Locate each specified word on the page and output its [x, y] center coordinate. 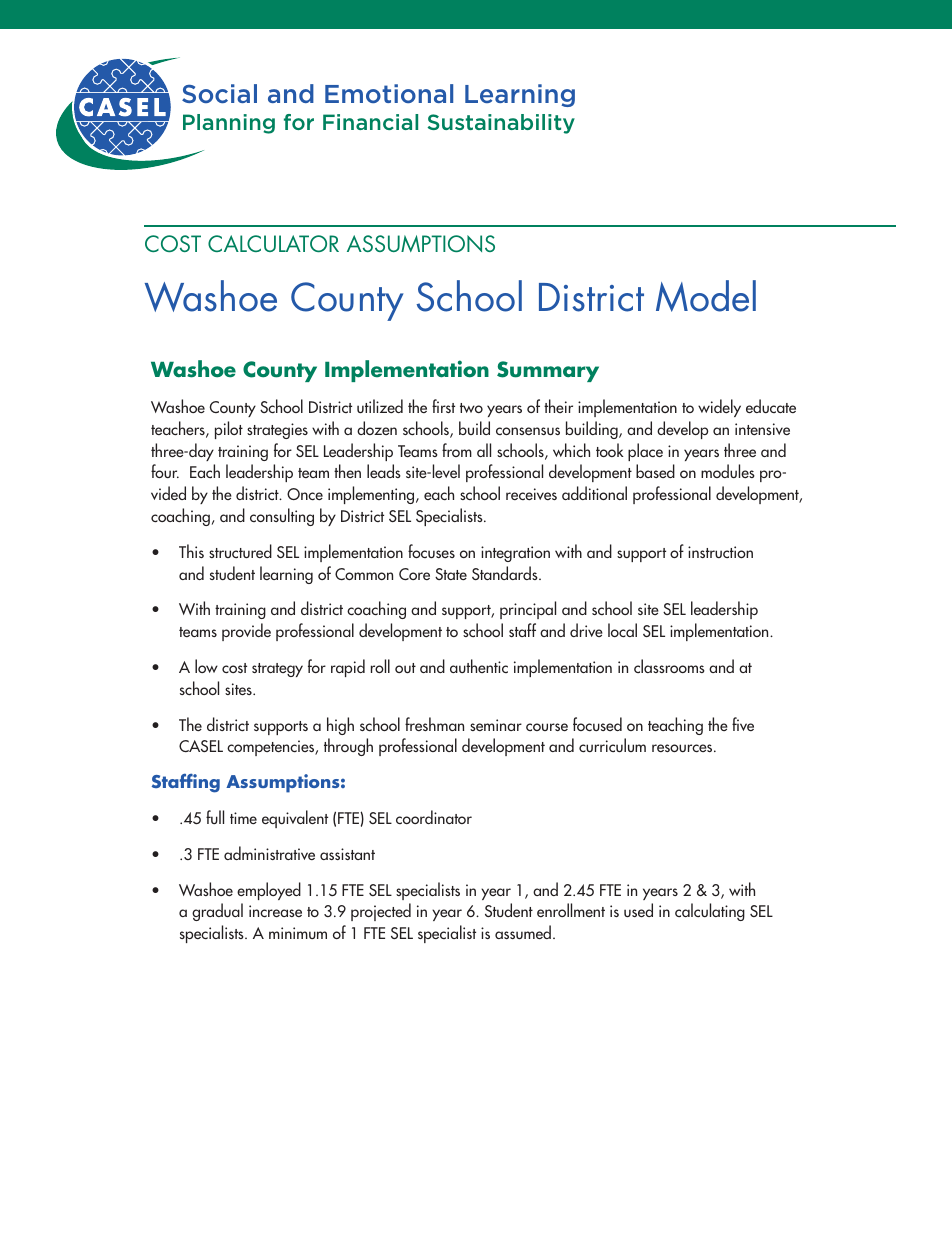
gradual [217, 912]
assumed [523, 932]
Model [706, 296]
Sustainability [501, 124]
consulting [282, 517]
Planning [229, 124]
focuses [431, 551]
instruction [720, 552]
